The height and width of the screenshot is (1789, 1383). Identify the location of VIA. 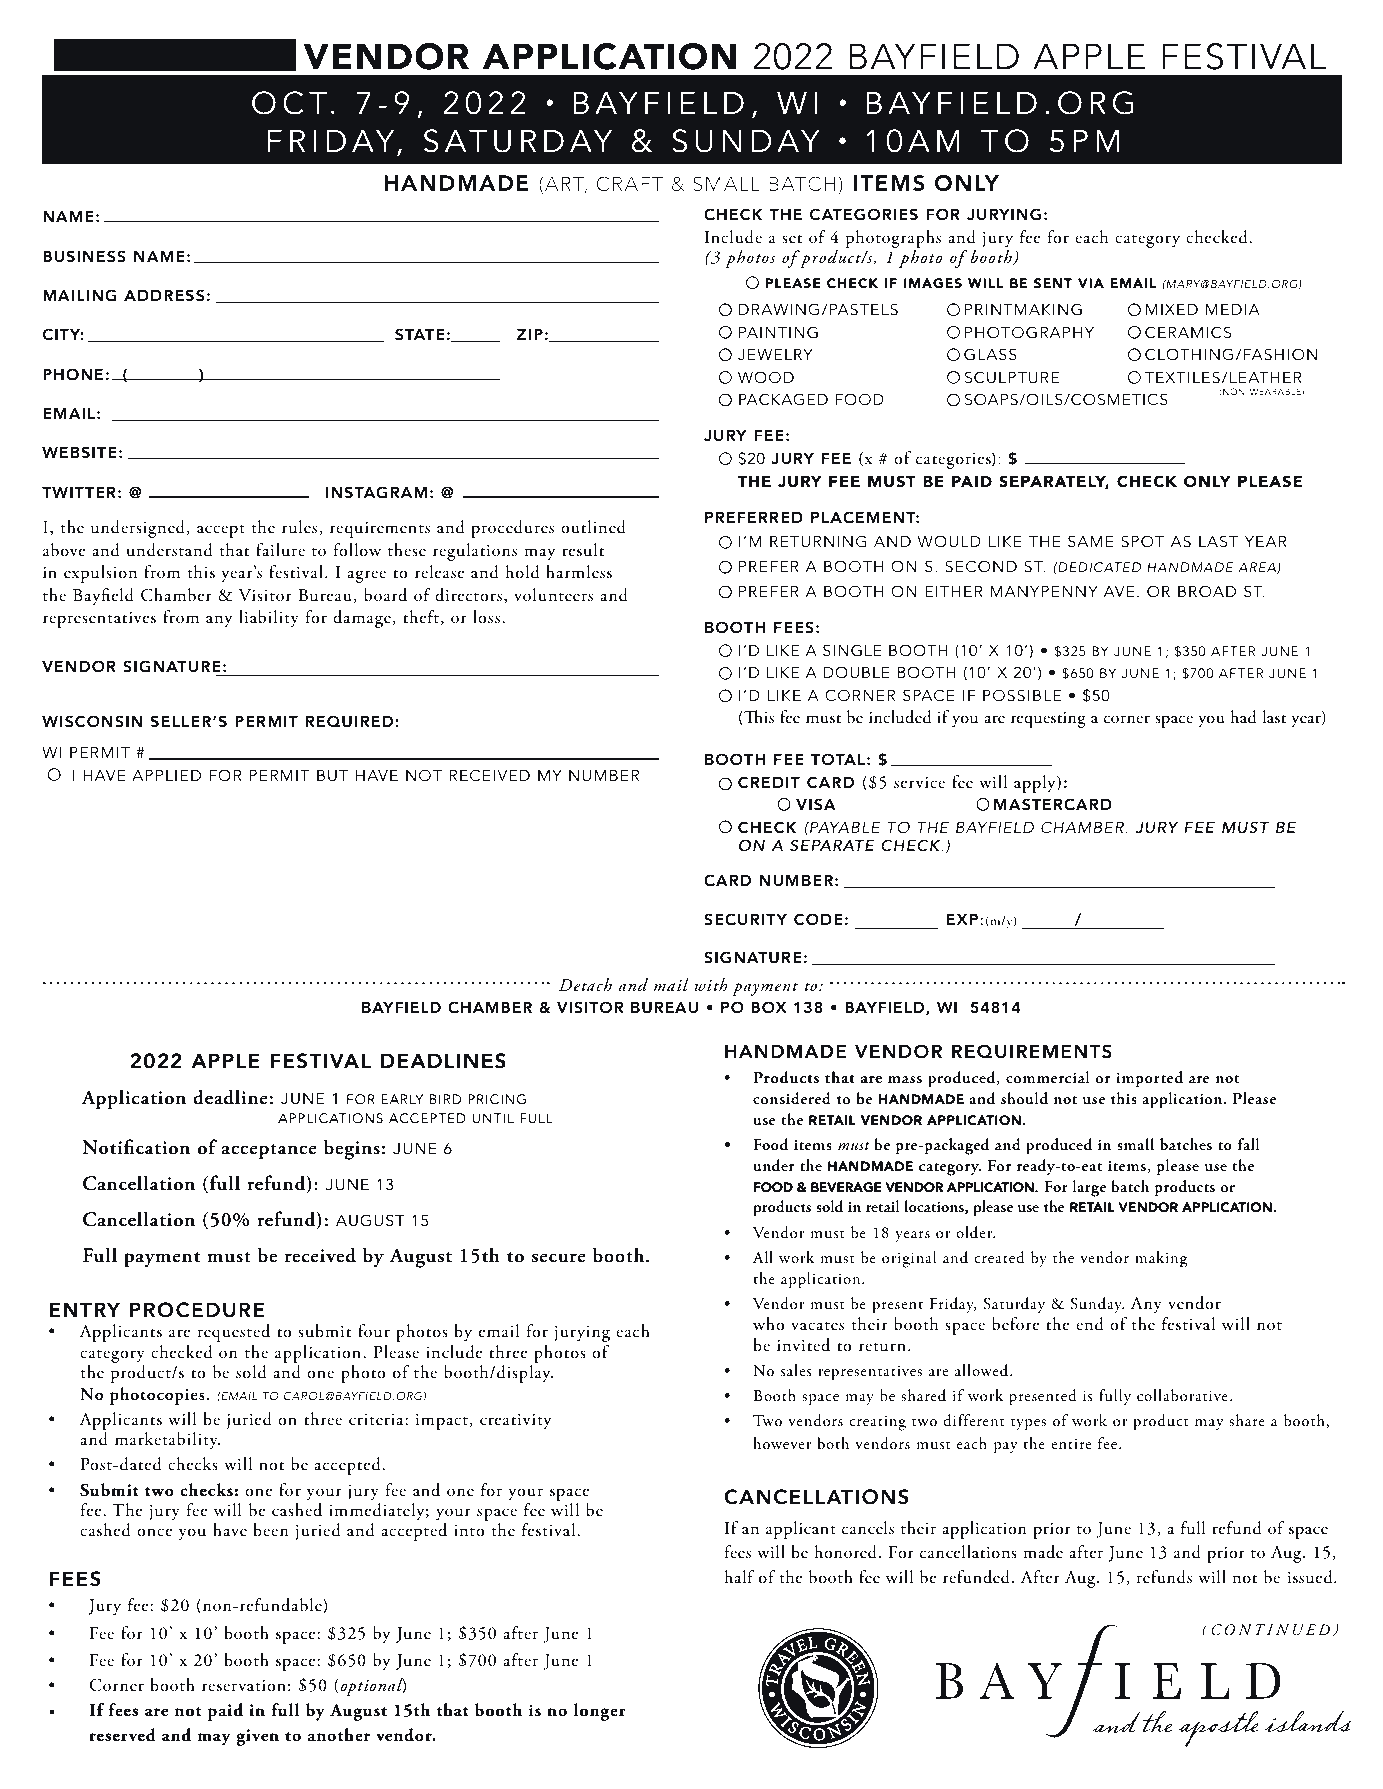
(1091, 283).
